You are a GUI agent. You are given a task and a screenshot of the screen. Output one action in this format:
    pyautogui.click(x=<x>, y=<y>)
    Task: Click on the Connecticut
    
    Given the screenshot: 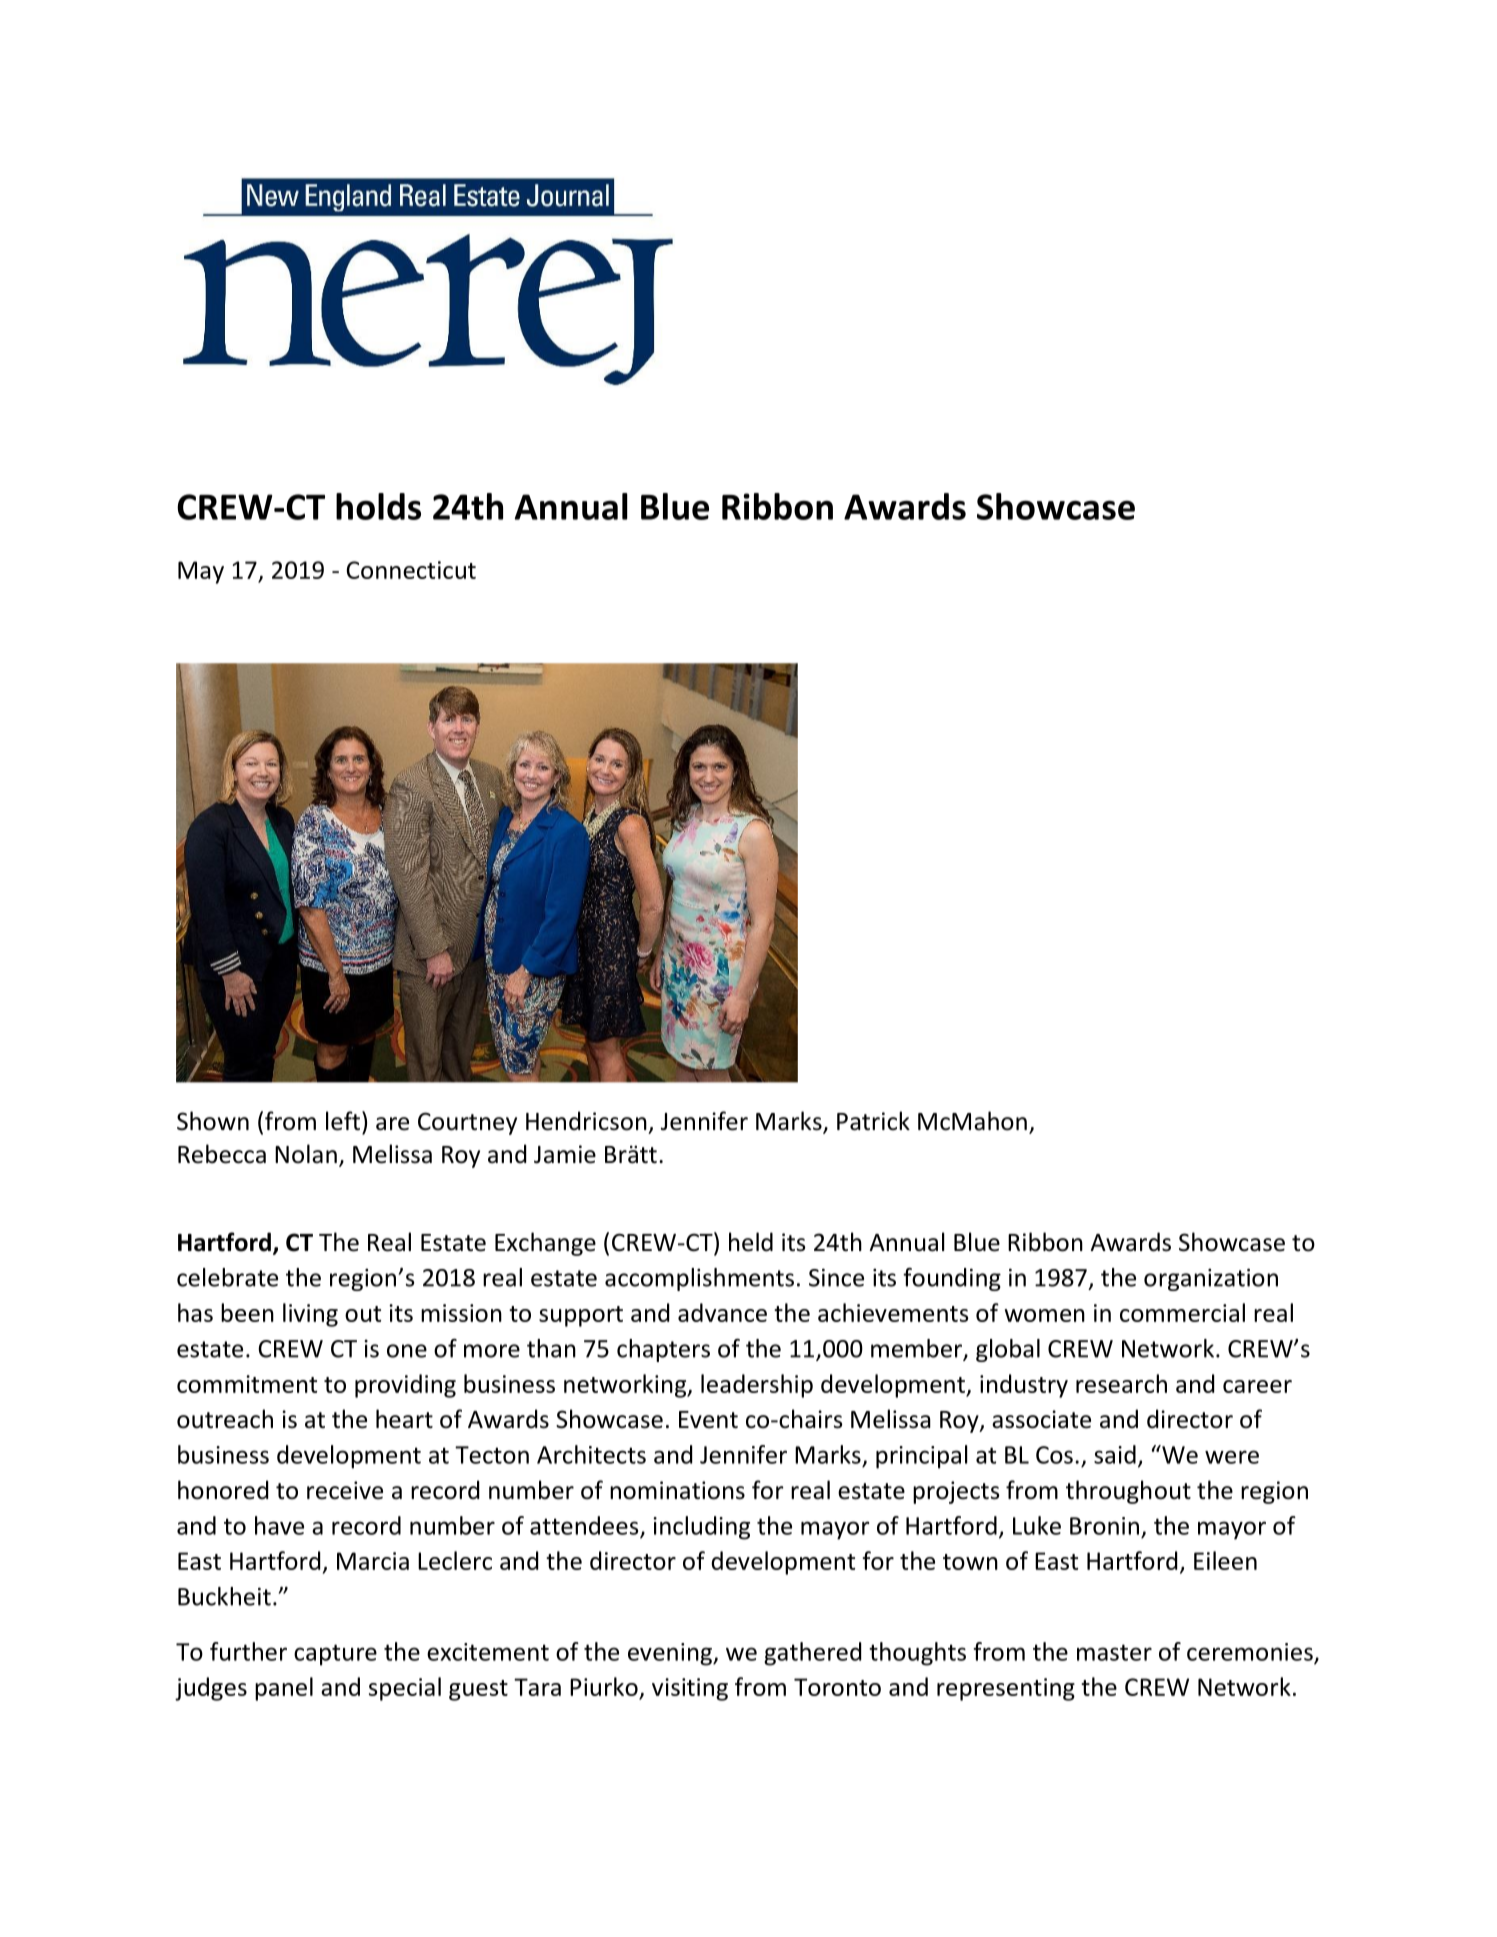 What is the action you would take?
    pyautogui.click(x=411, y=570)
